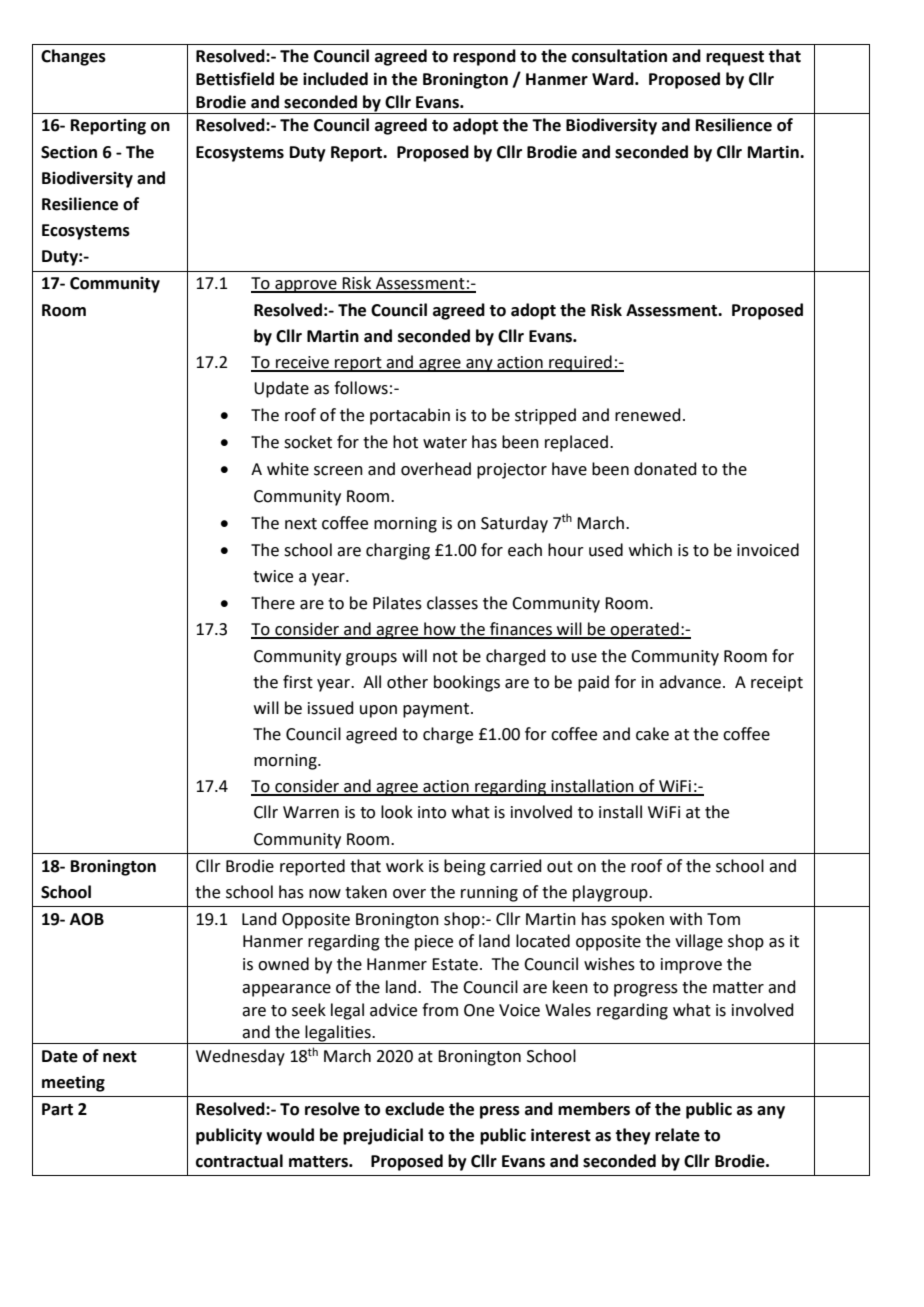 This image has width=924, height=1307. Describe the element at coordinates (648, 415) in the image. I see `renewed` at that location.
